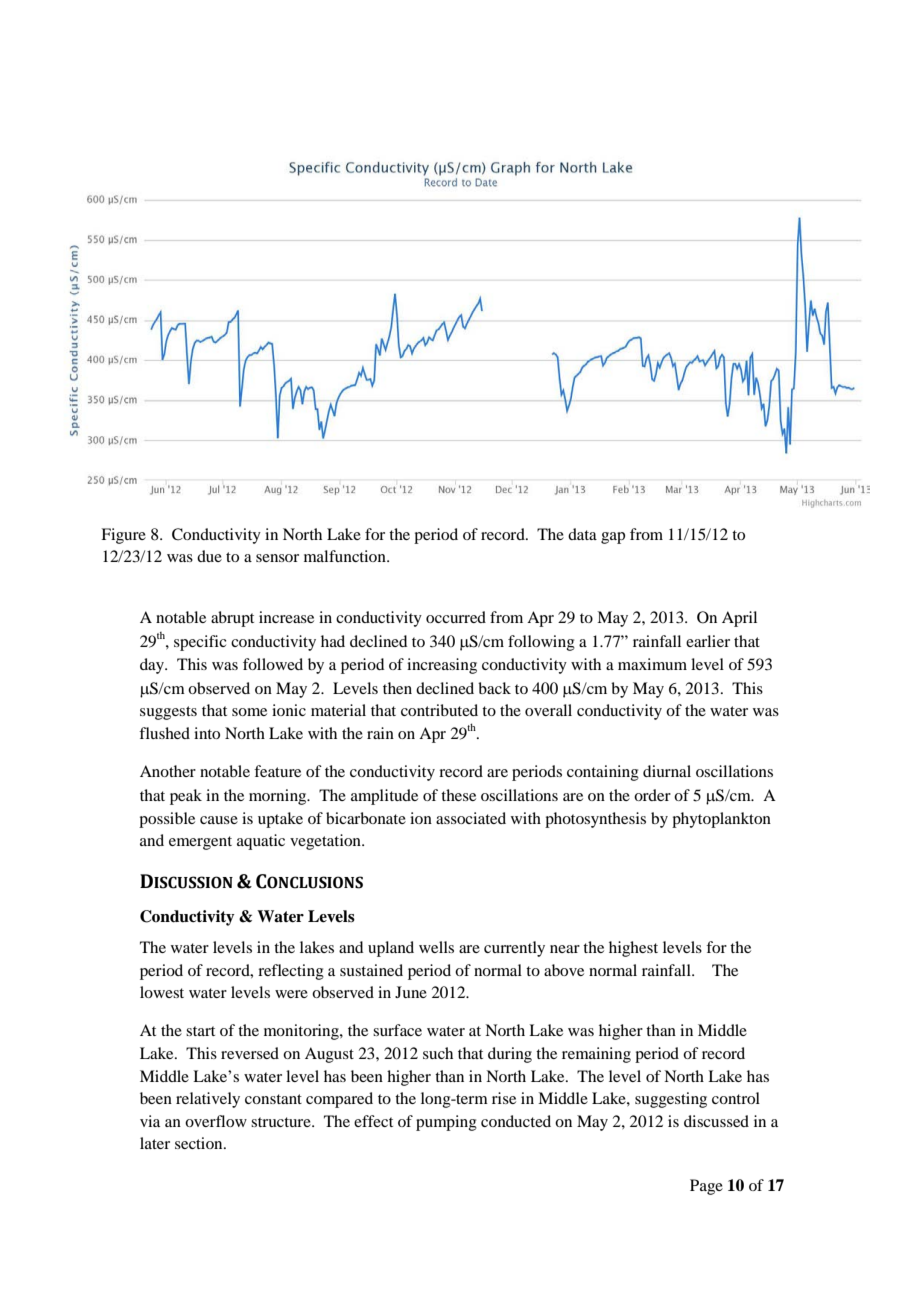 This page has width=924, height=1308. Describe the element at coordinates (168, 771) in the page. I see `Another` at that location.
